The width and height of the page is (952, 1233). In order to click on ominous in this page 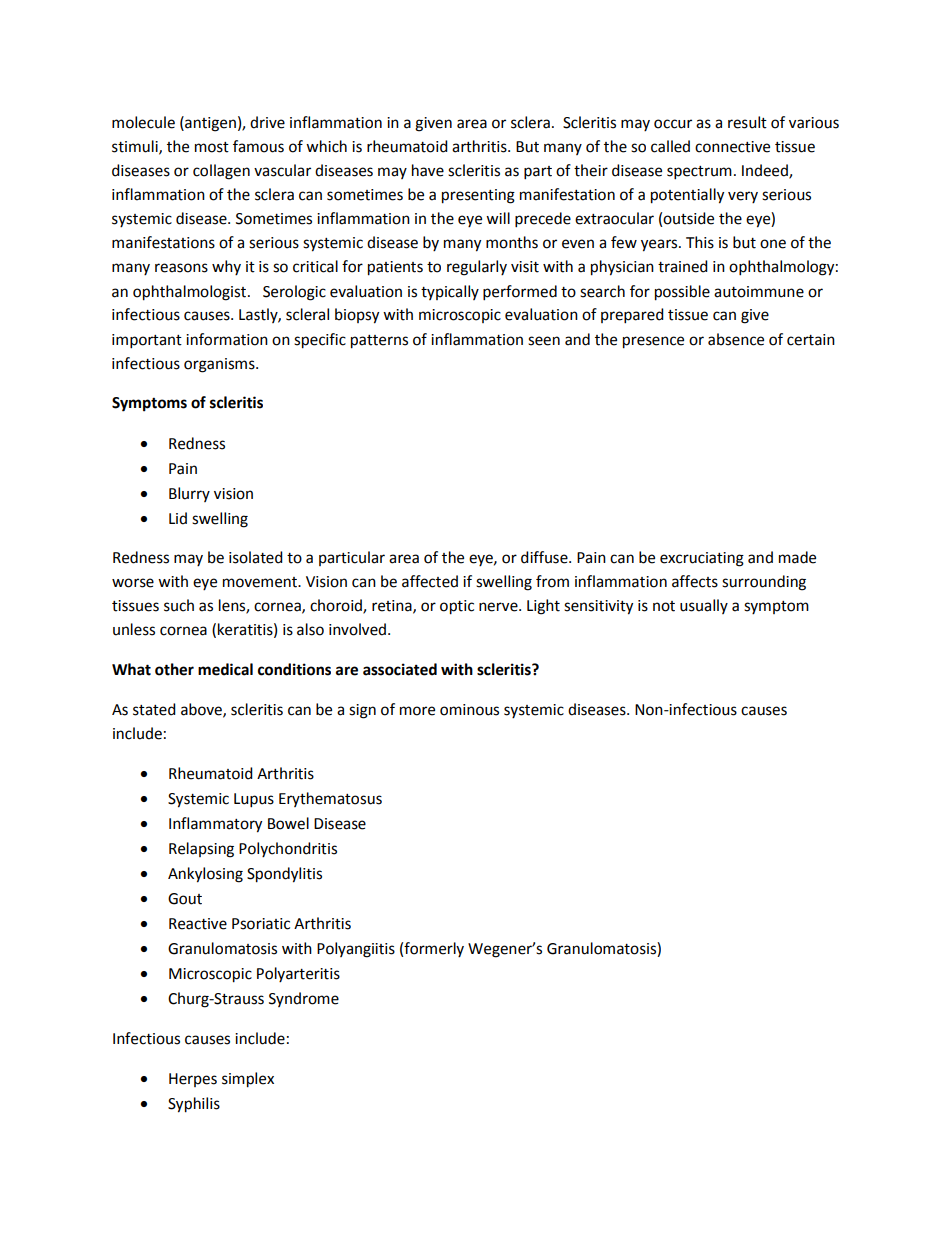, I will do `click(469, 710)`.
